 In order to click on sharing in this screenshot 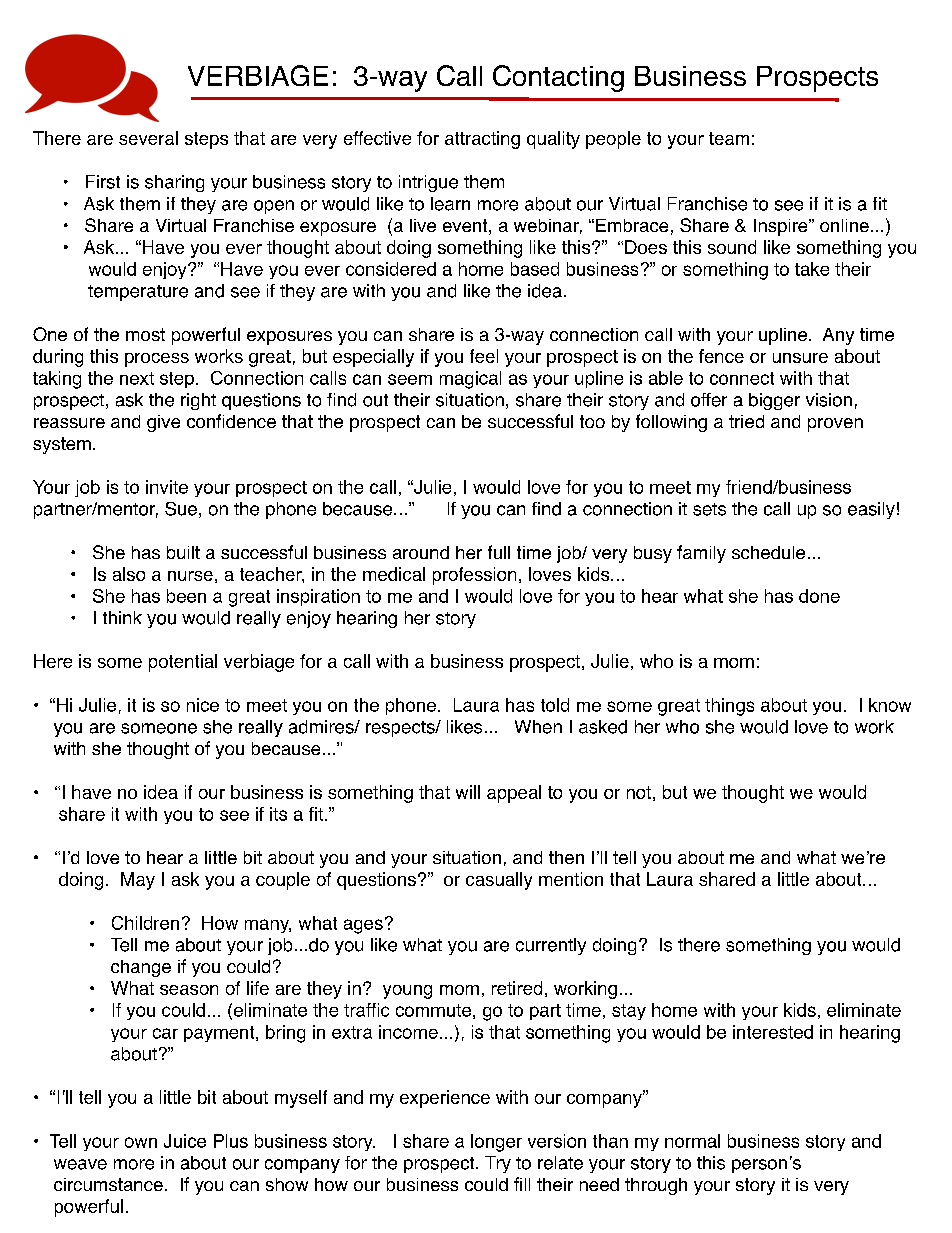, I will do `click(174, 183)`.
